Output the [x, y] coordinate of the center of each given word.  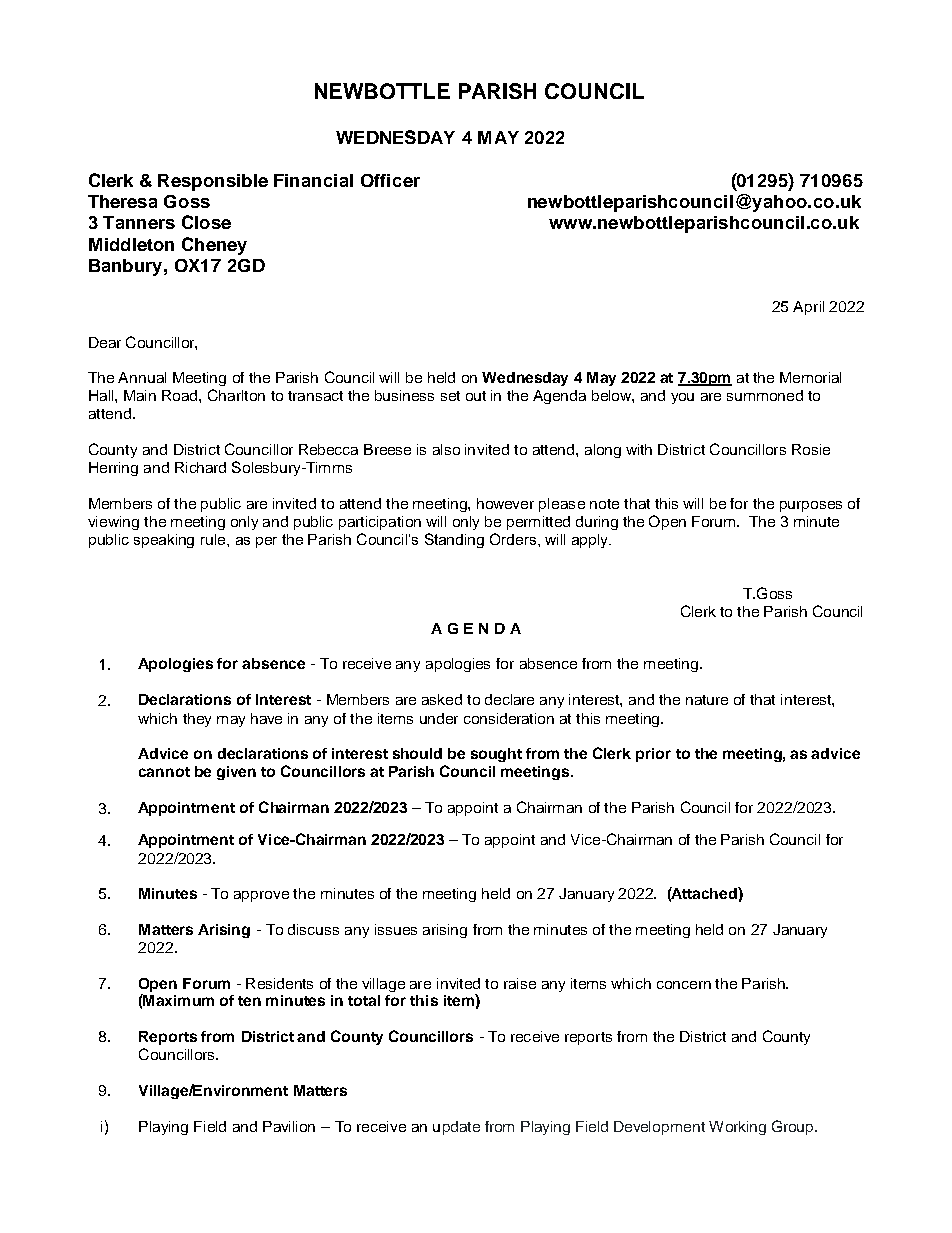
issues [396, 929]
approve [261, 896]
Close [206, 222]
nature [707, 700]
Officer [390, 180]
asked [442, 699]
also [446, 449]
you [682, 398]
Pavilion [289, 1126]
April [808, 308]
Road [181, 395]
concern [684, 985]
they [197, 720]
